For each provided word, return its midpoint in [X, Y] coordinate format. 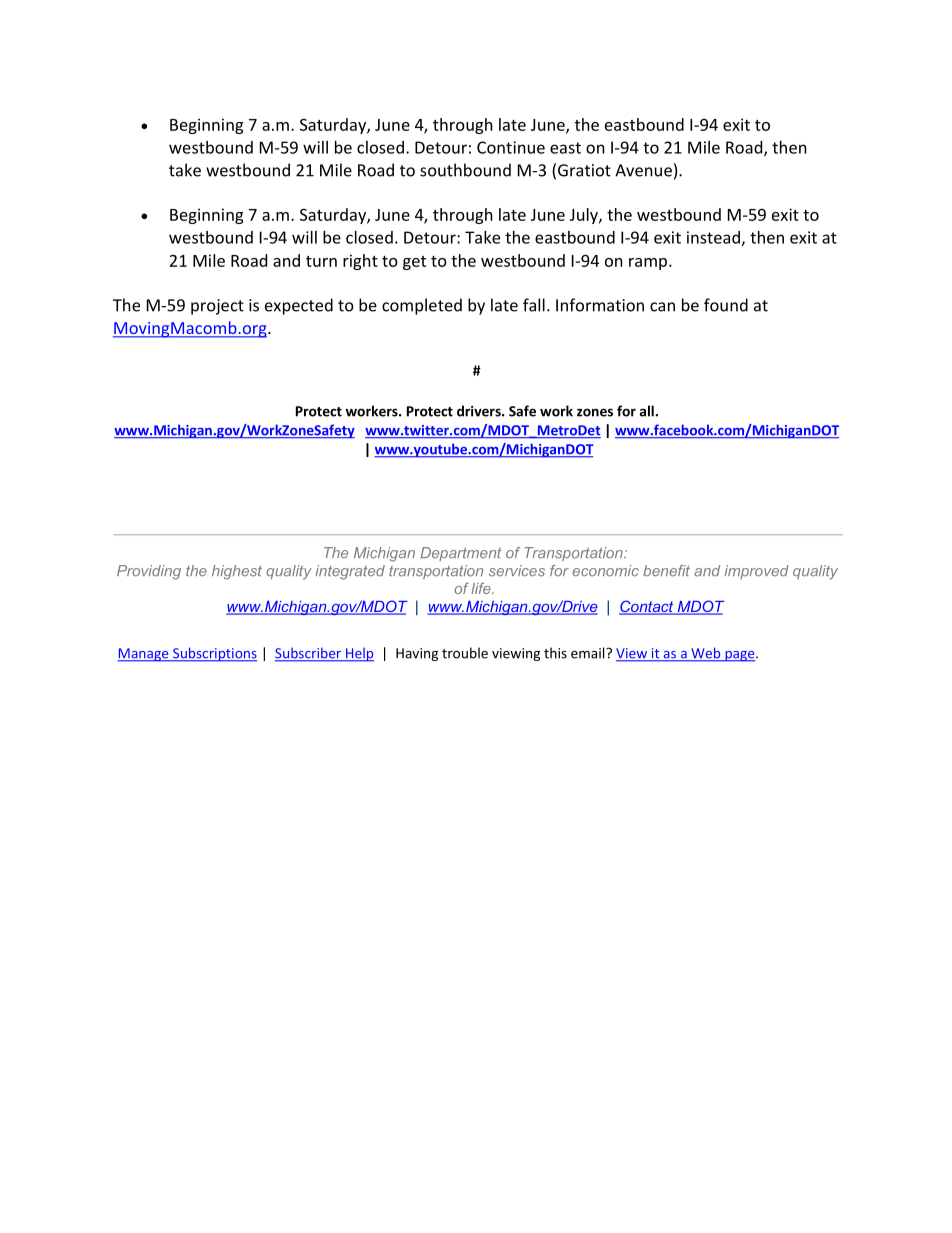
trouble [465, 653]
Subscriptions [214, 654]
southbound [465, 170]
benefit [666, 571]
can [662, 307]
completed [422, 306]
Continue [511, 147]
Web [706, 654]
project [217, 307]
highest [237, 572]
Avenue [643, 170]
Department [461, 554]
